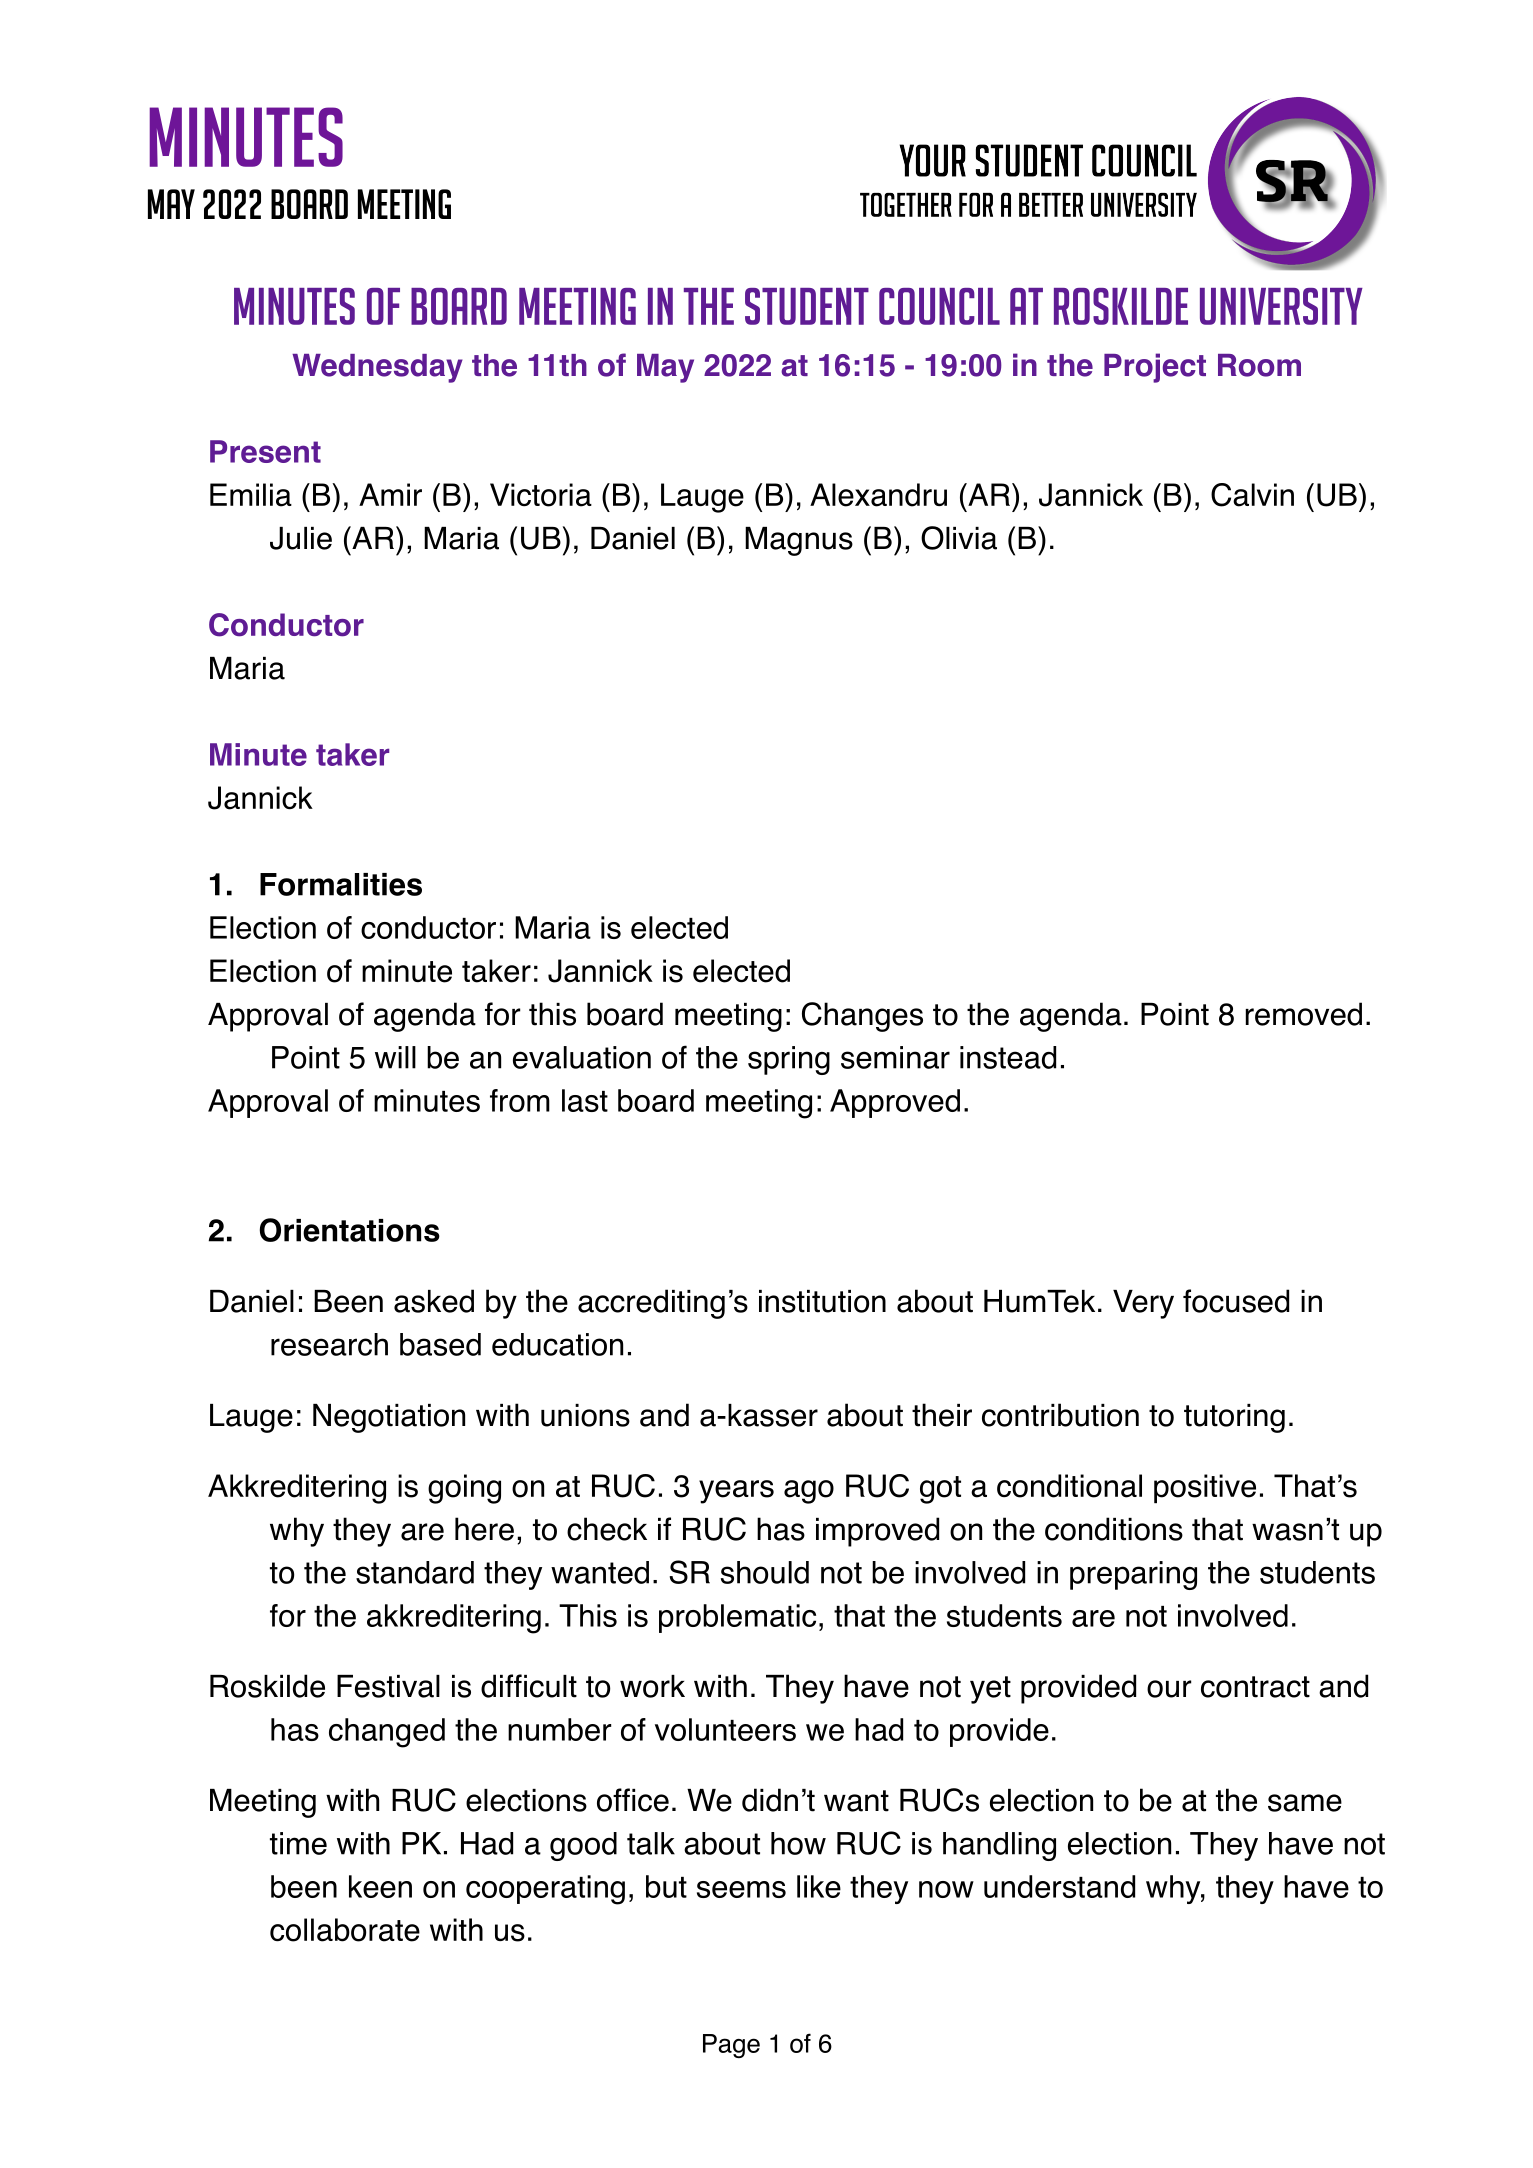  I want to click on Very, so click(1143, 1304).
